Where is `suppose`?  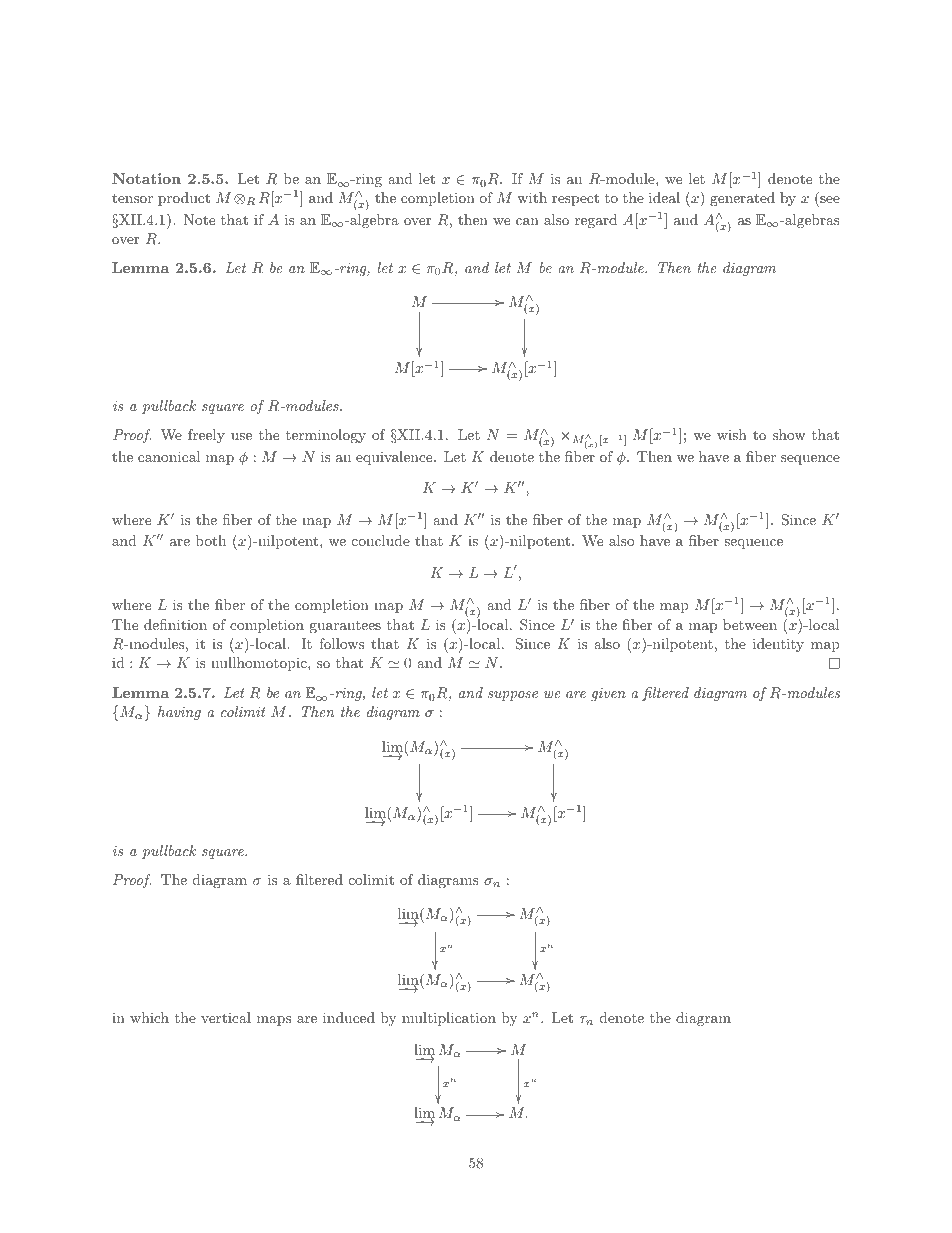
suppose is located at coordinates (513, 696).
